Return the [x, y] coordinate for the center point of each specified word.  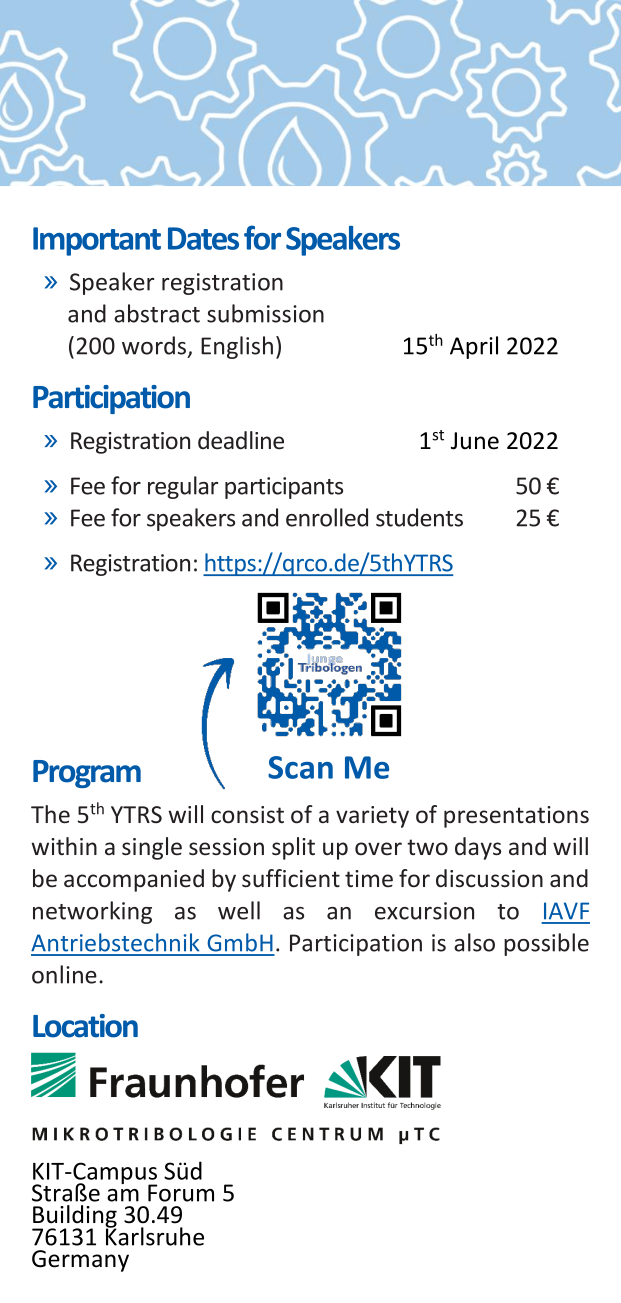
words [155, 346]
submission [265, 313]
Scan [300, 767]
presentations [516, 817]
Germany [80, 1261]
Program [87, 774]
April [474, 347]
